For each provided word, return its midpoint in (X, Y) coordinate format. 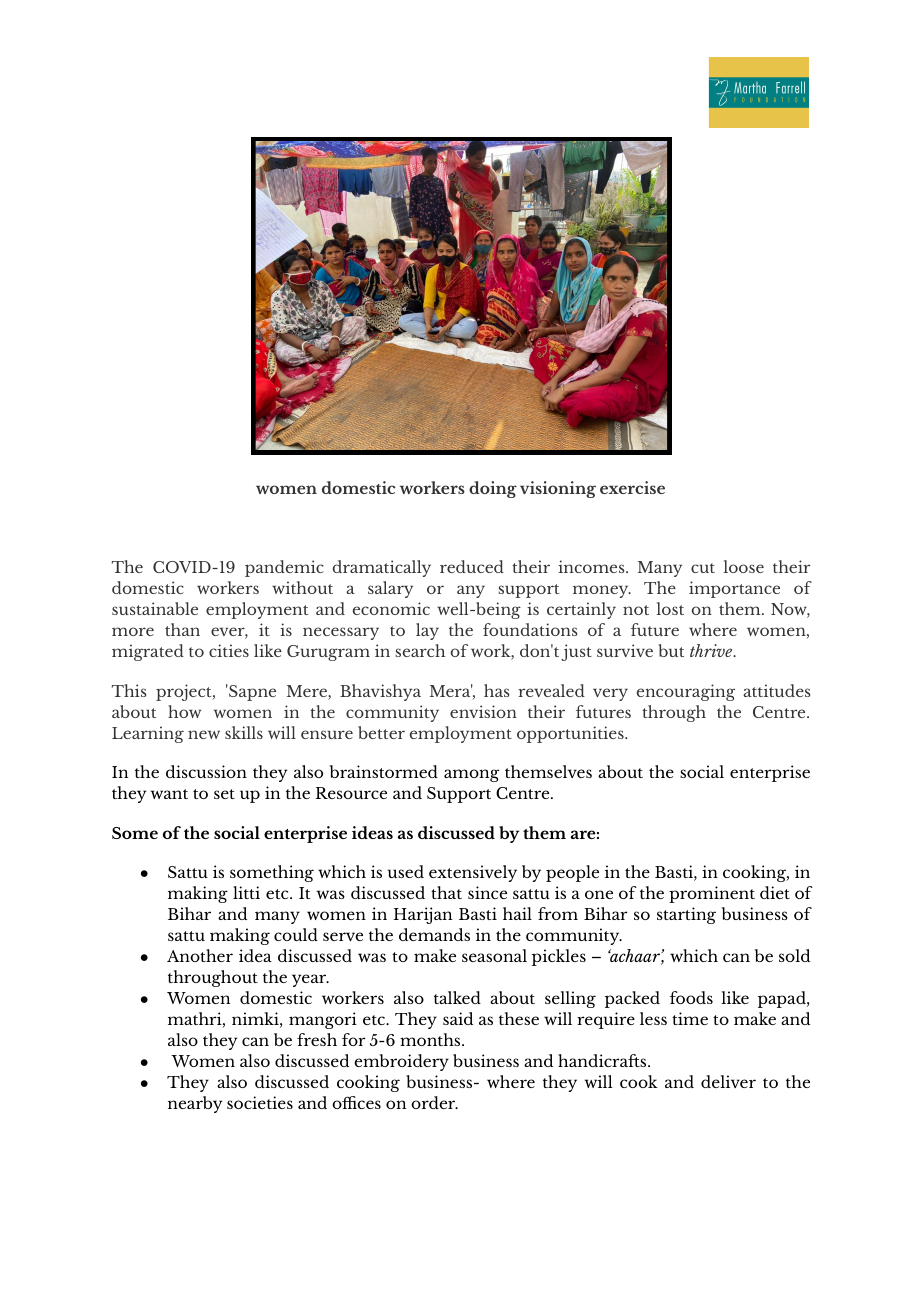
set (224, 794)
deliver (728, 1081)
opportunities (571, 734)
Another (200, 955)
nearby (195, 1104)
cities (229, 650)
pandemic (284, 568)
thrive (712, 650)
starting (686, 915)
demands (434, 934)
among (471, 775)
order (434, 1102)
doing (493, 489)
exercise (632, 487)
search (420, 650)
